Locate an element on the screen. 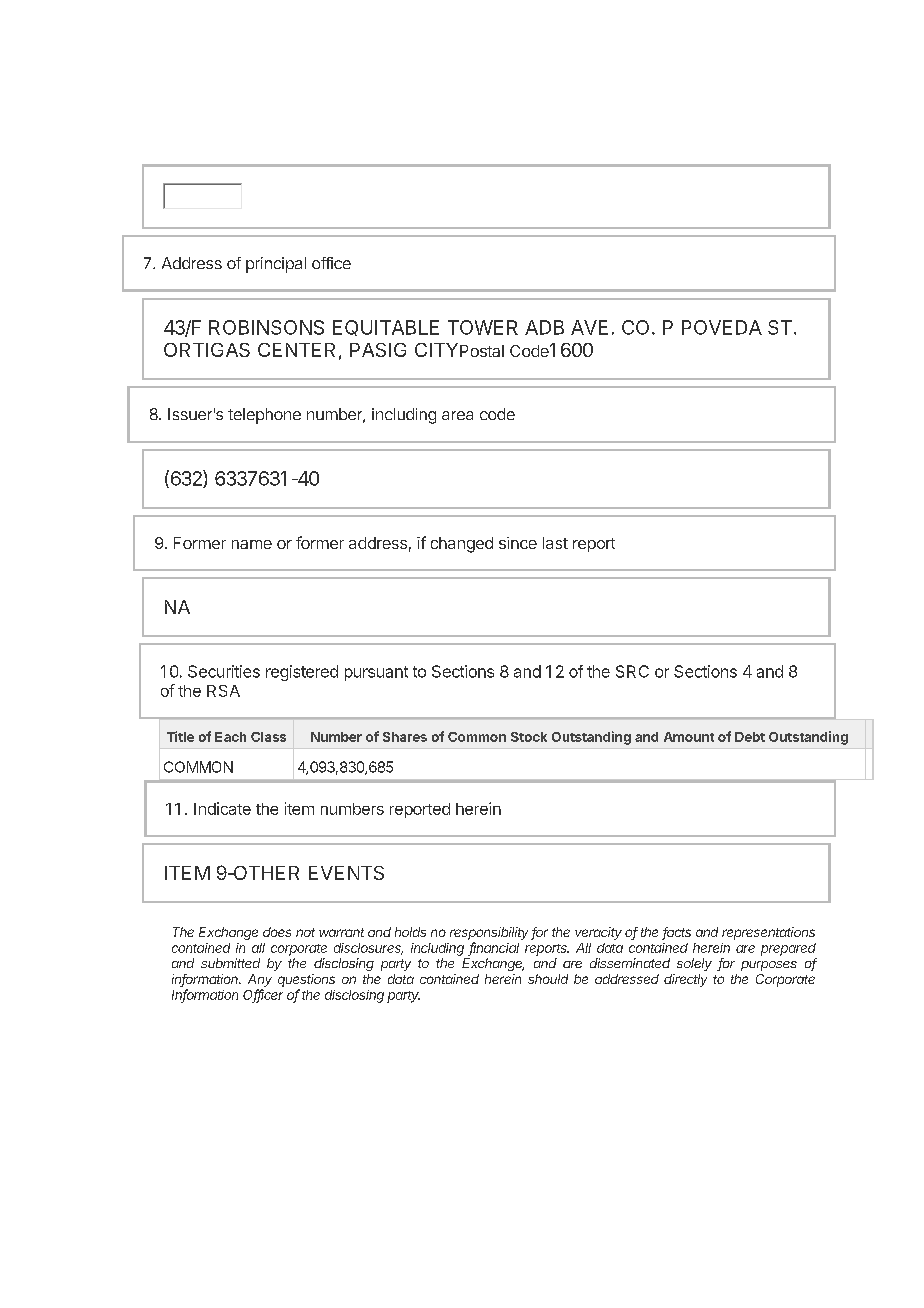 This screenshot has width=924, height=1308. Amount is located at coordinates (689, 737).
